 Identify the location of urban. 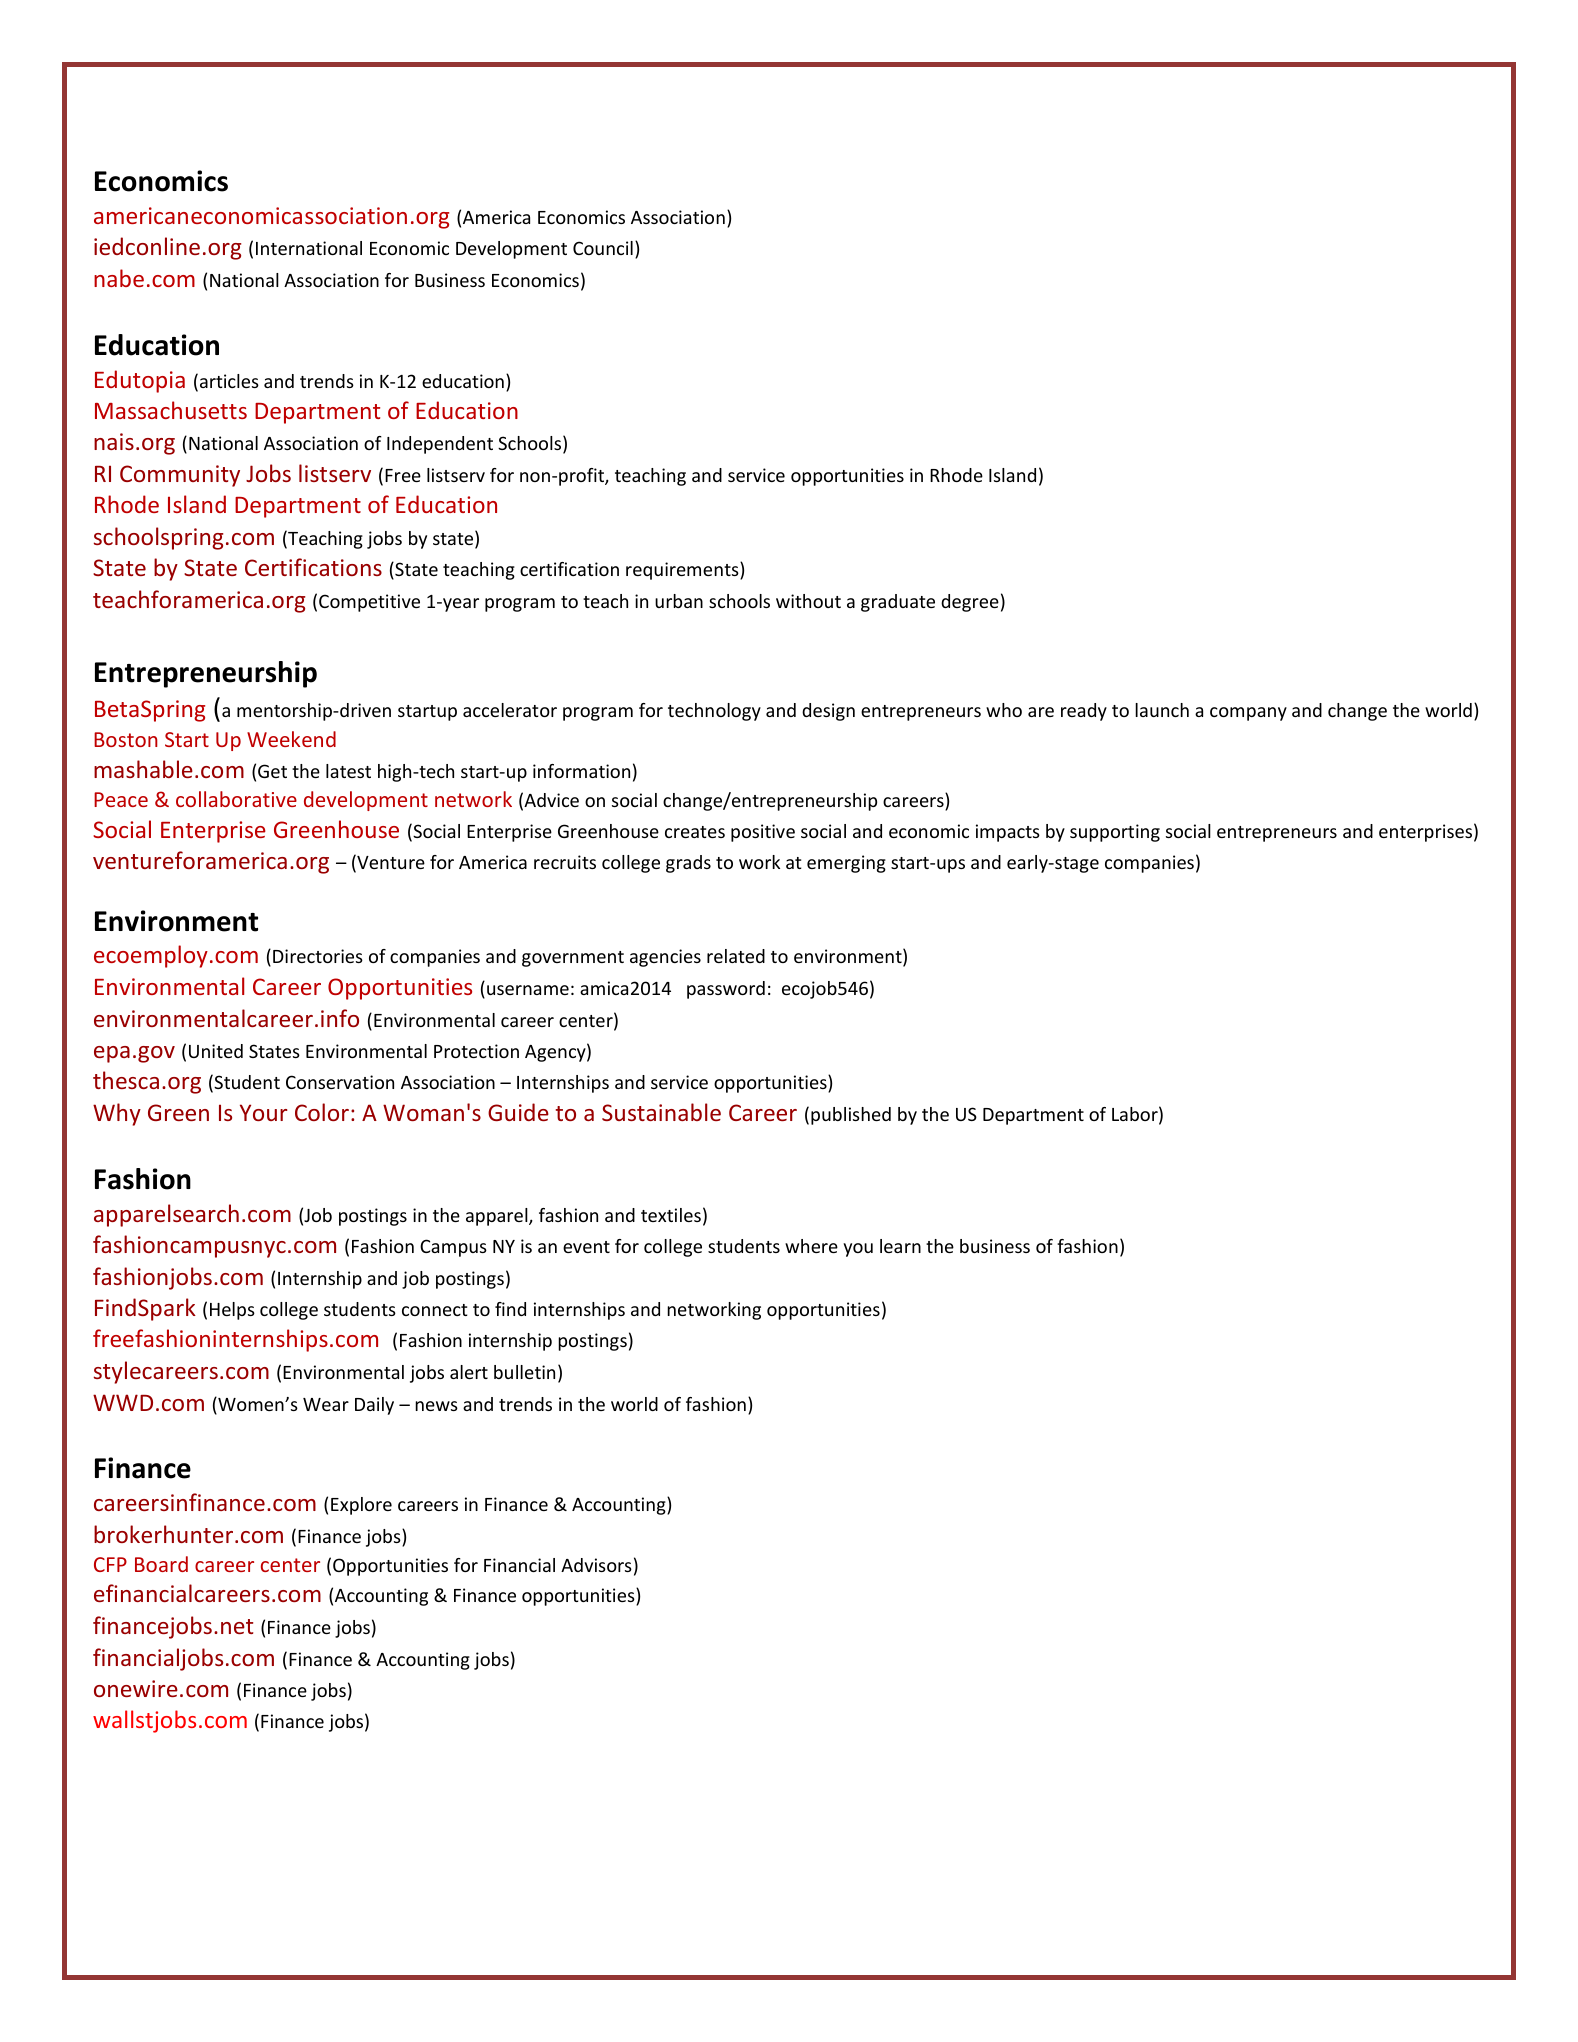
(679, 601).
